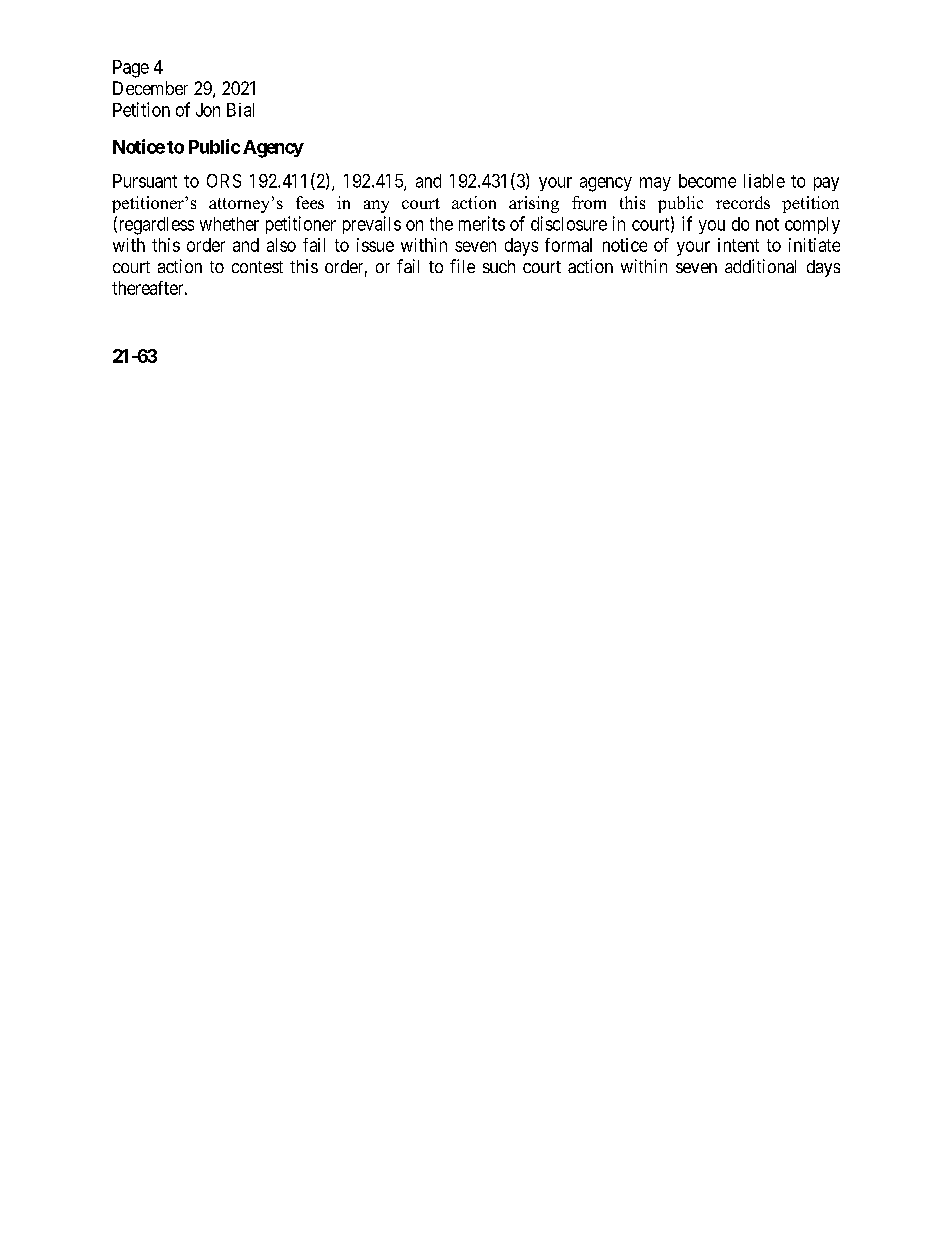  I want to click on liable, so click(764, 181).
